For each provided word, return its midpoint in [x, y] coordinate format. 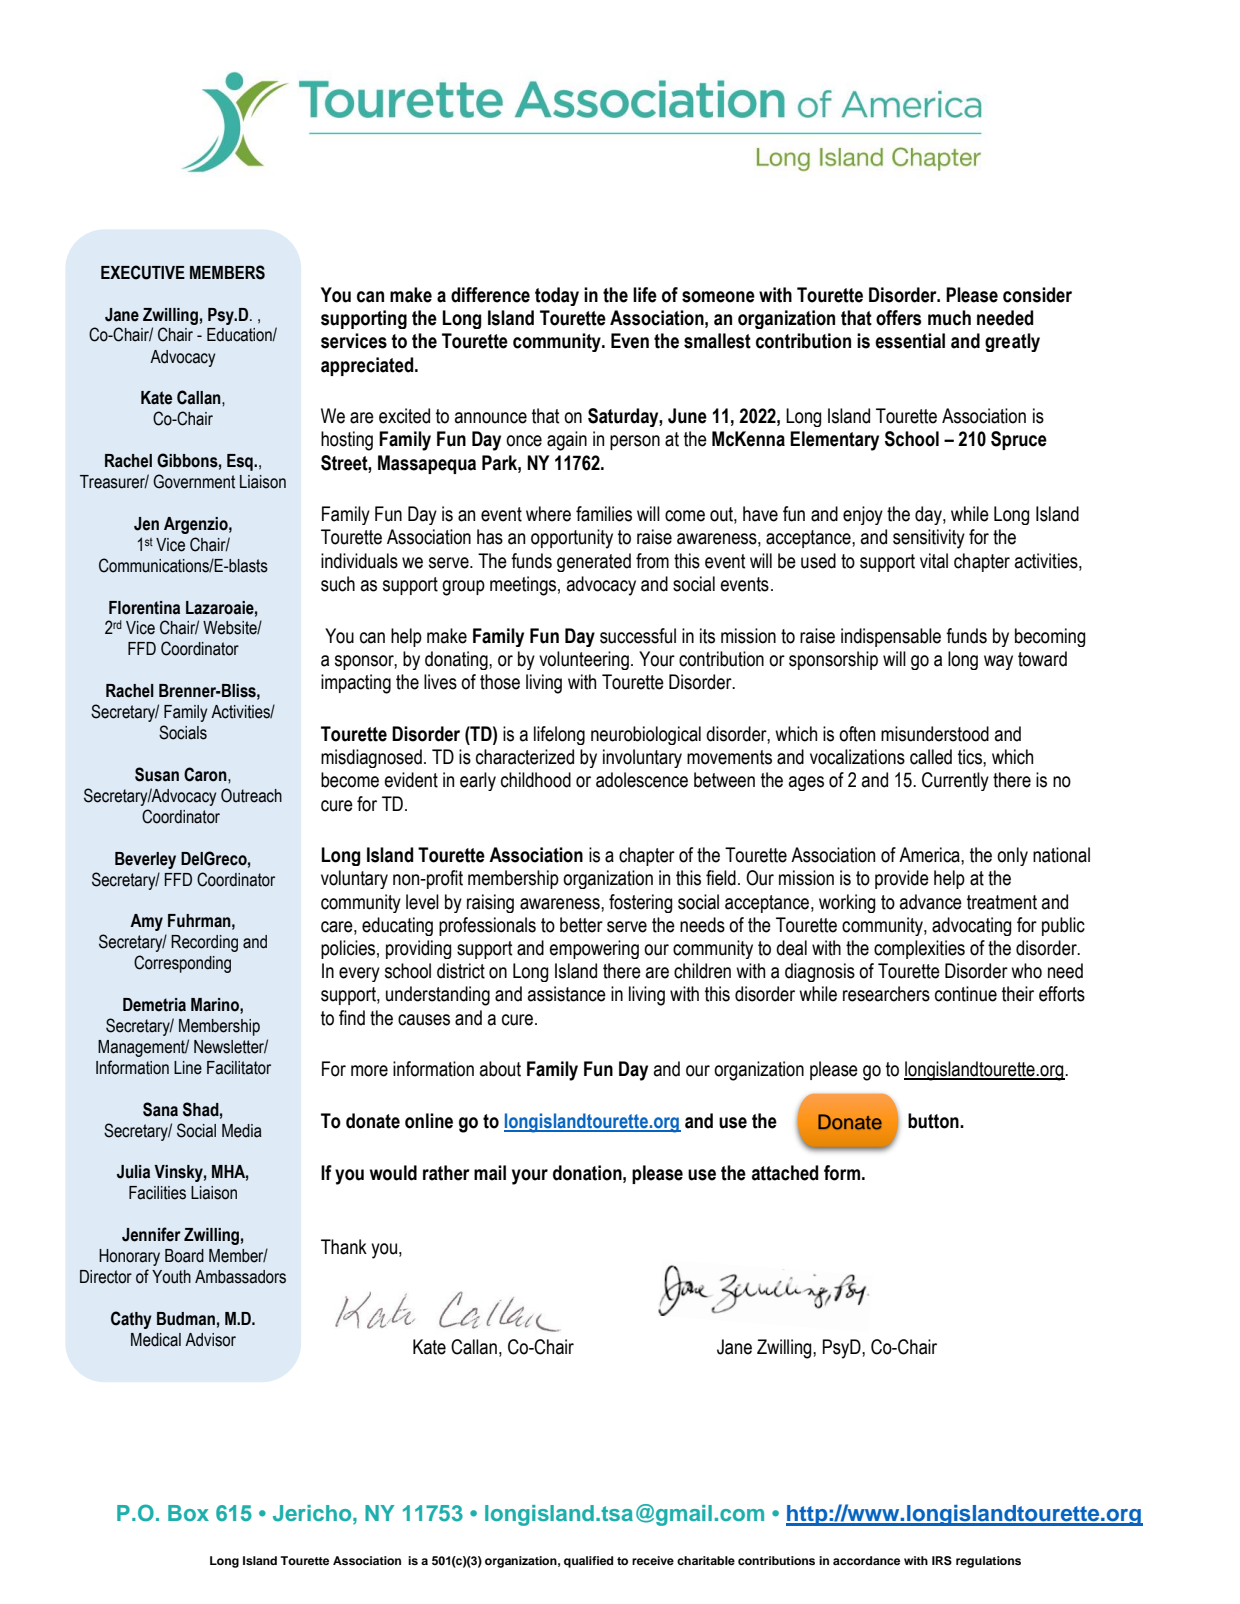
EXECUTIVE [143, 272]
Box [188, 1513]
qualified [588, 1562]
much [949, 318]
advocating [971, 926]
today [557, 296]
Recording [204, 943]
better [581, 925]
